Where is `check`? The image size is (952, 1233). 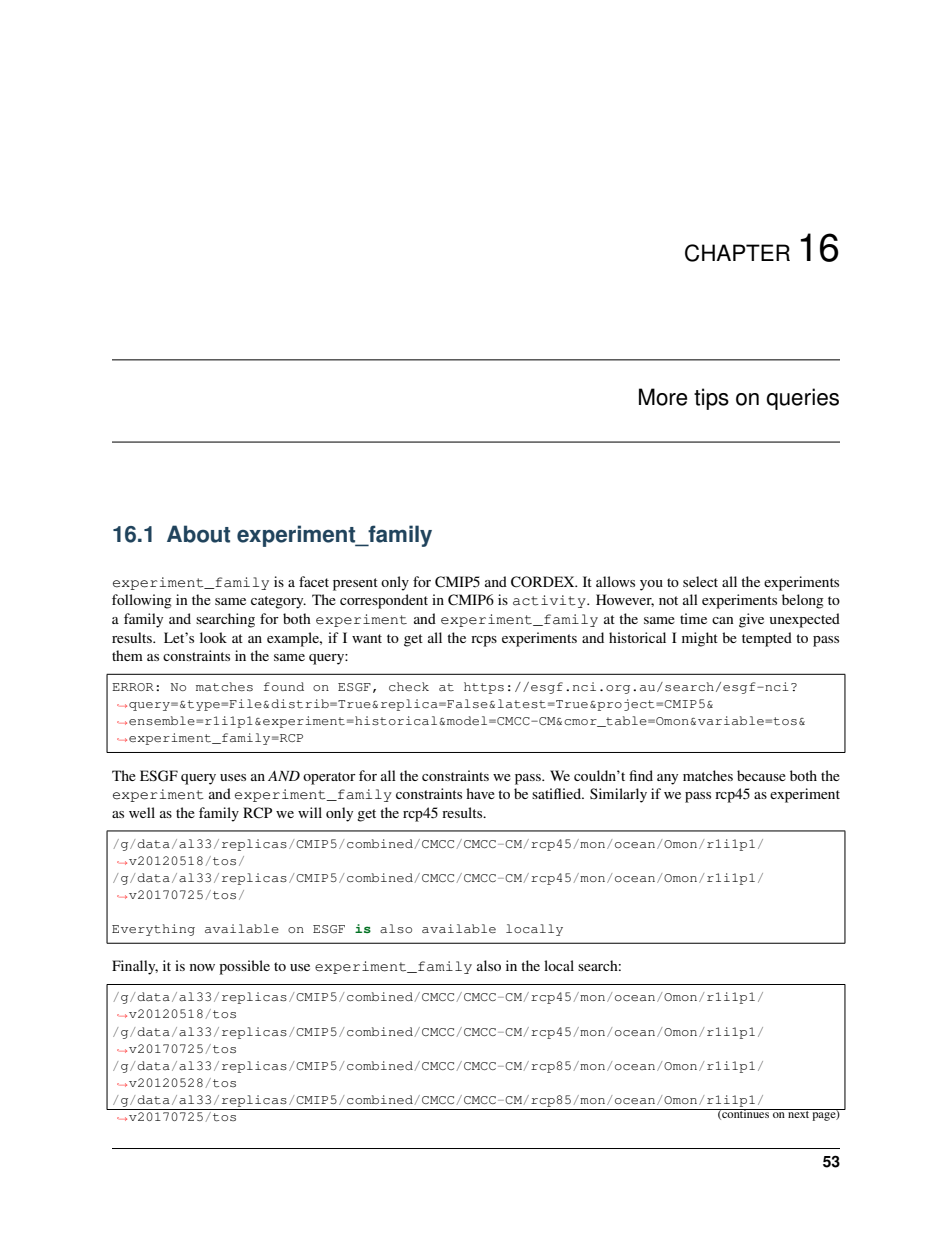
check is located at coordinates (409, 686).
